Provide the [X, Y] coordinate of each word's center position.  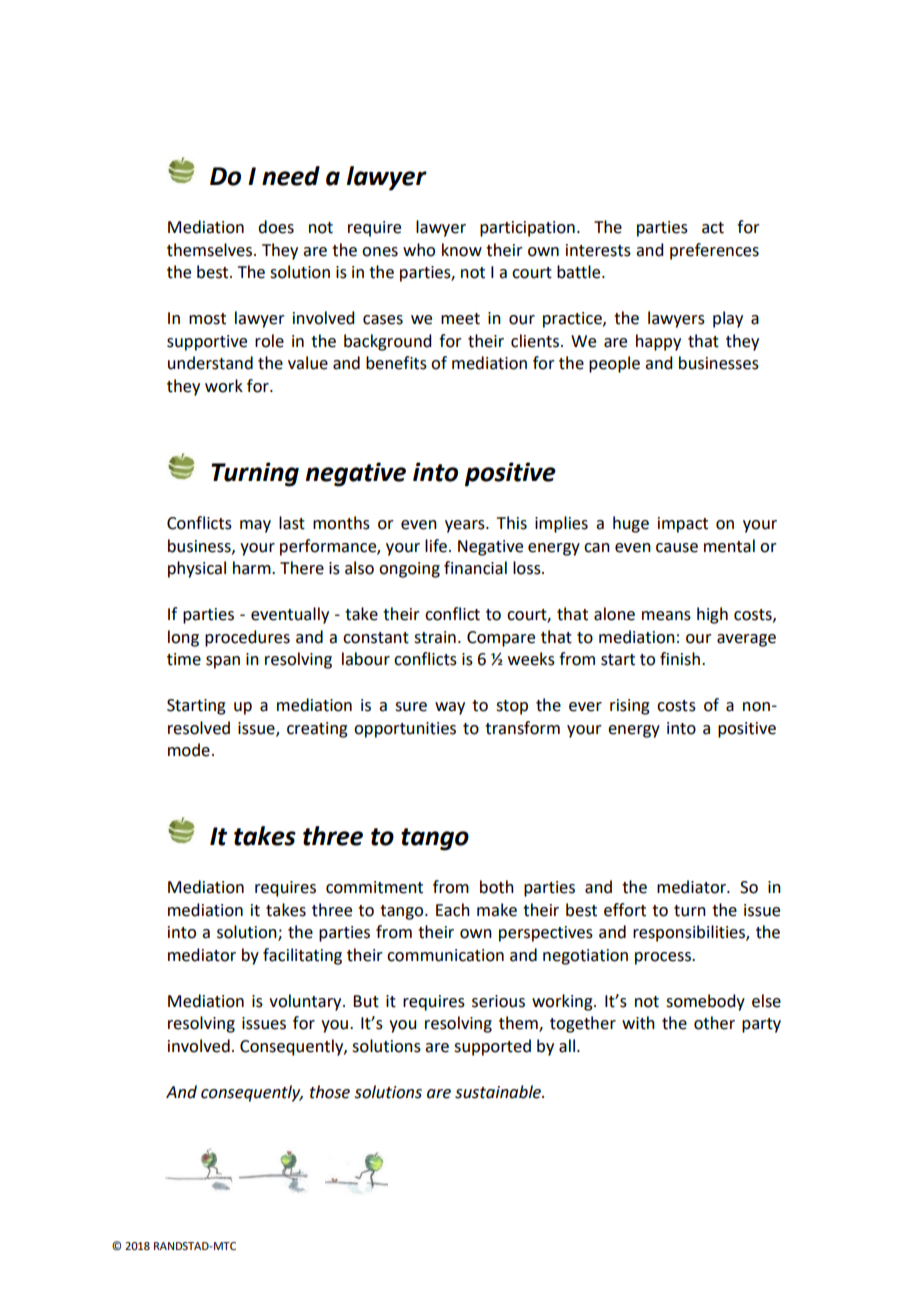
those [330, 1092]
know [462, 250]
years [466, 526]
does [276, 227]
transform [522, 728]
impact [683, 525]
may [255, 526]
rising [630, 707]
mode [189, 750]
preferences [714, 251]
